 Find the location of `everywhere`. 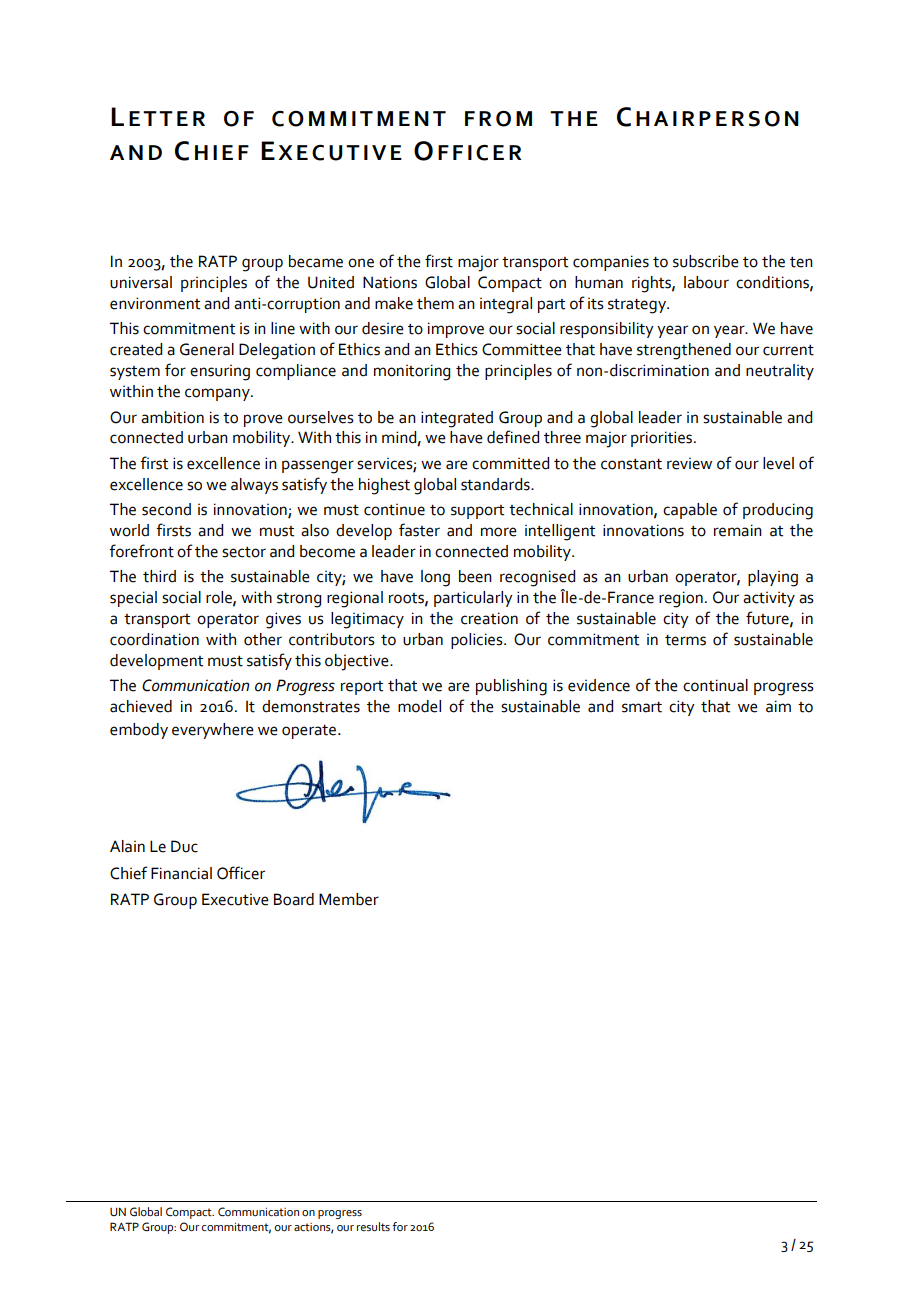

everywhere is located at coordinates (213, 731).
